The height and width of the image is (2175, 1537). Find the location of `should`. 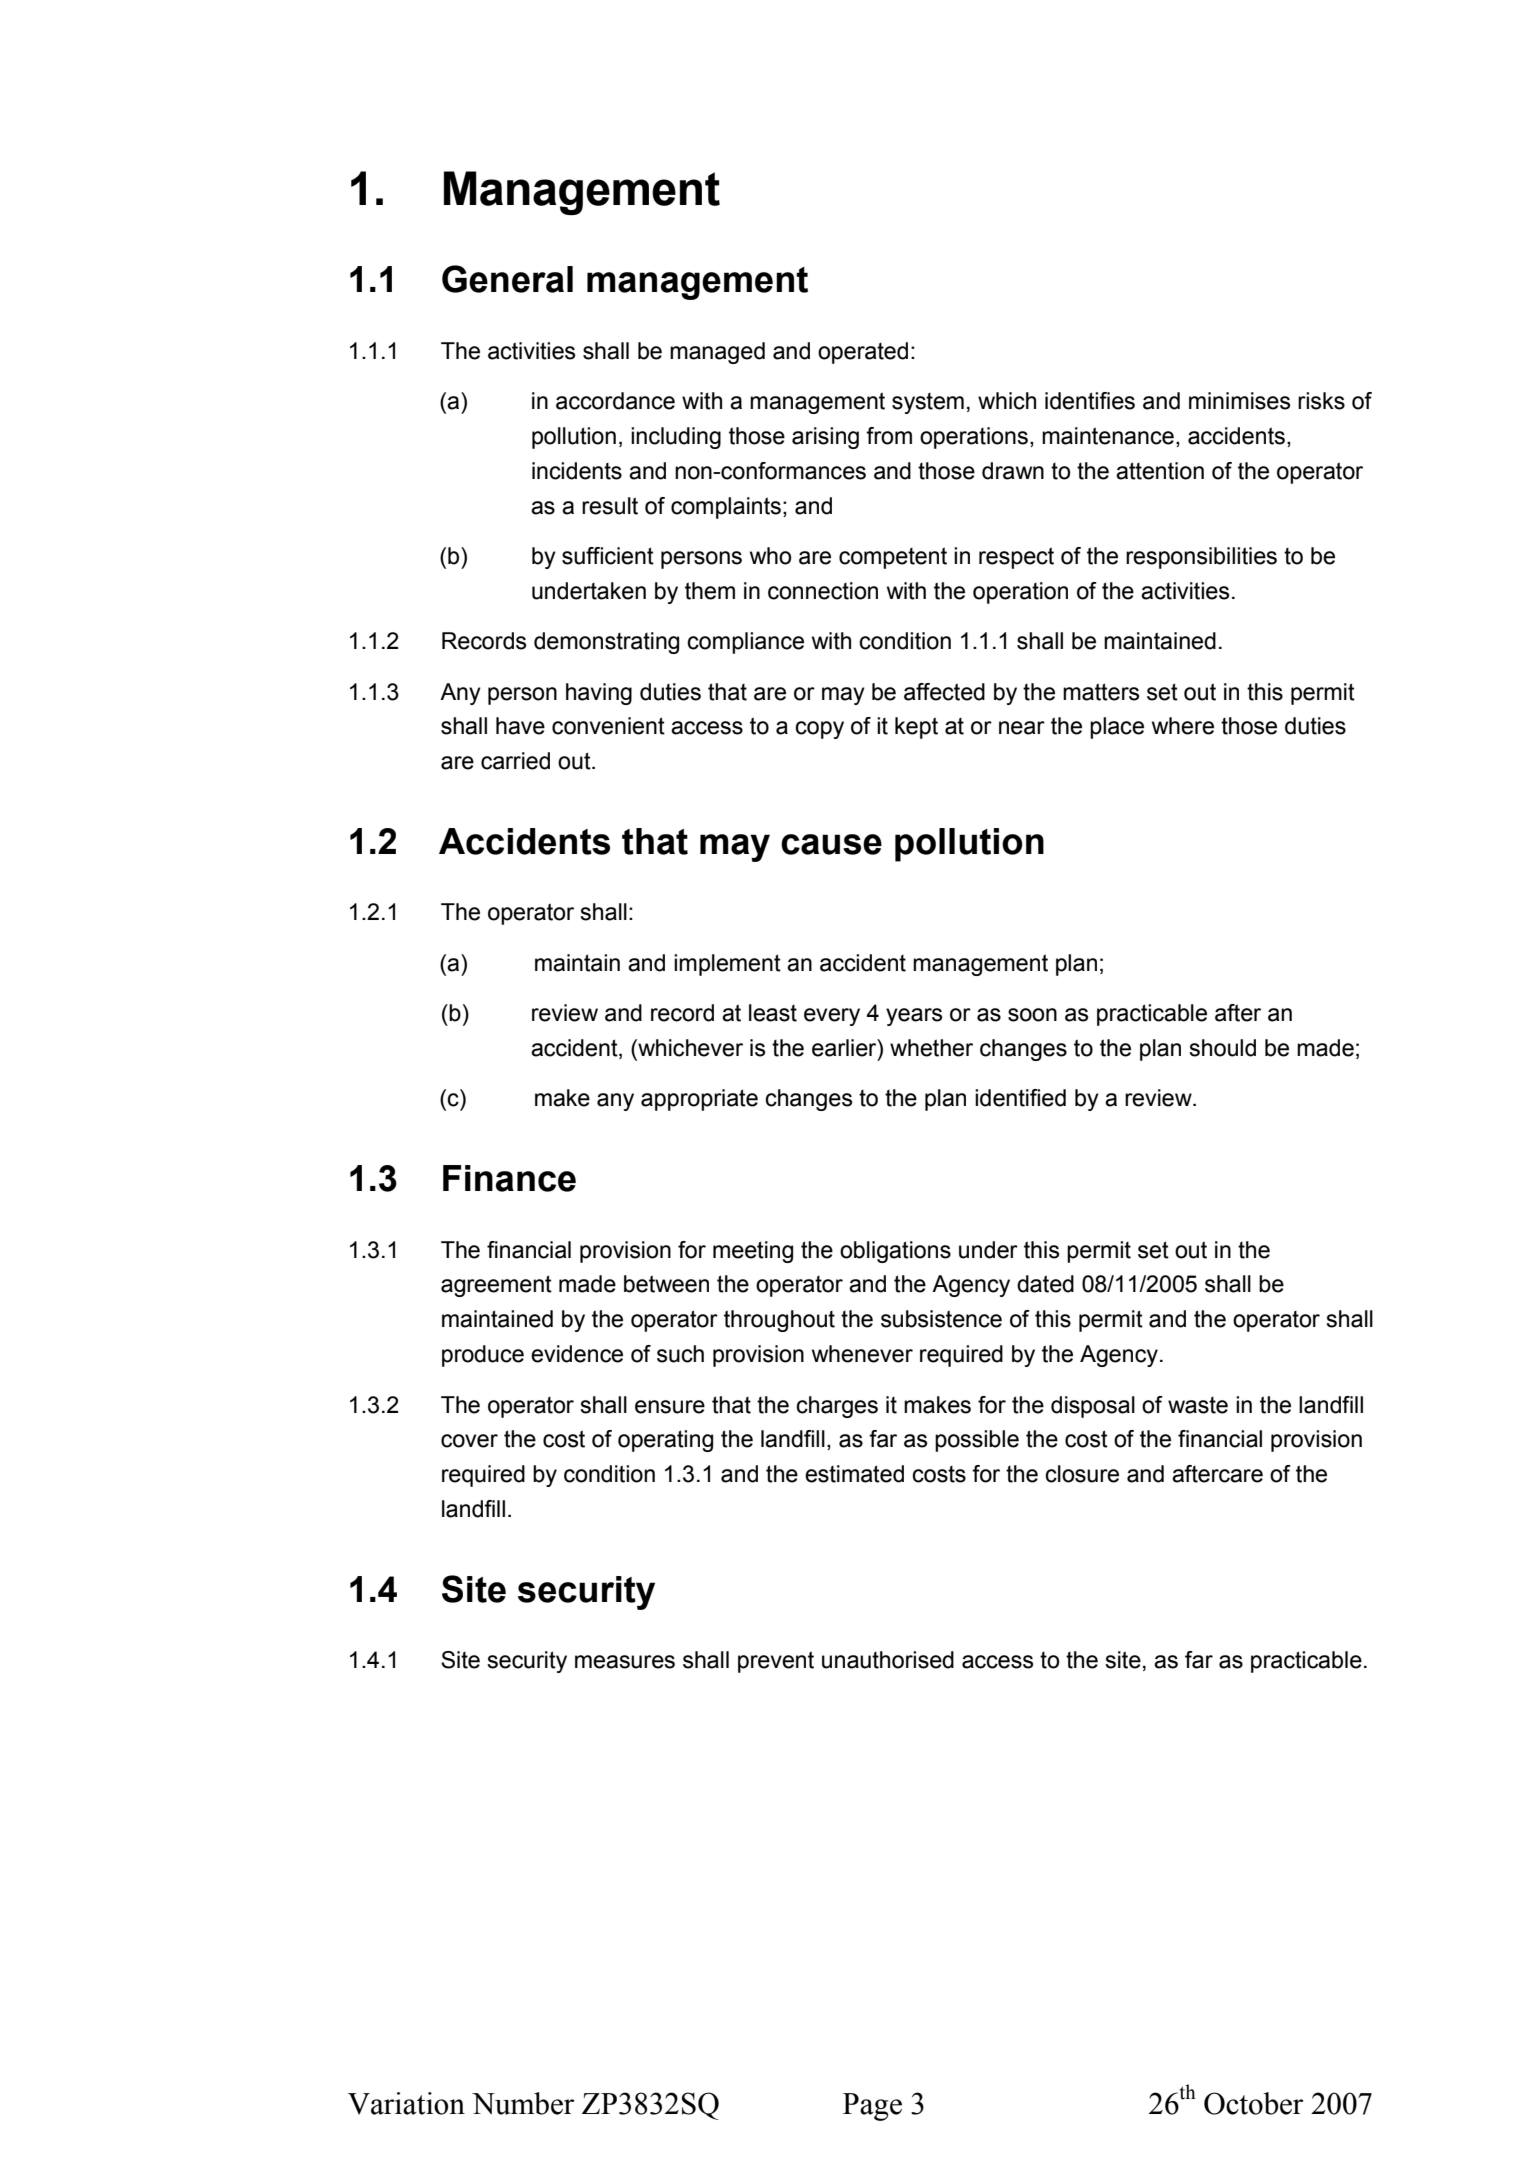

should is located at coordinates (1222, 1048).
